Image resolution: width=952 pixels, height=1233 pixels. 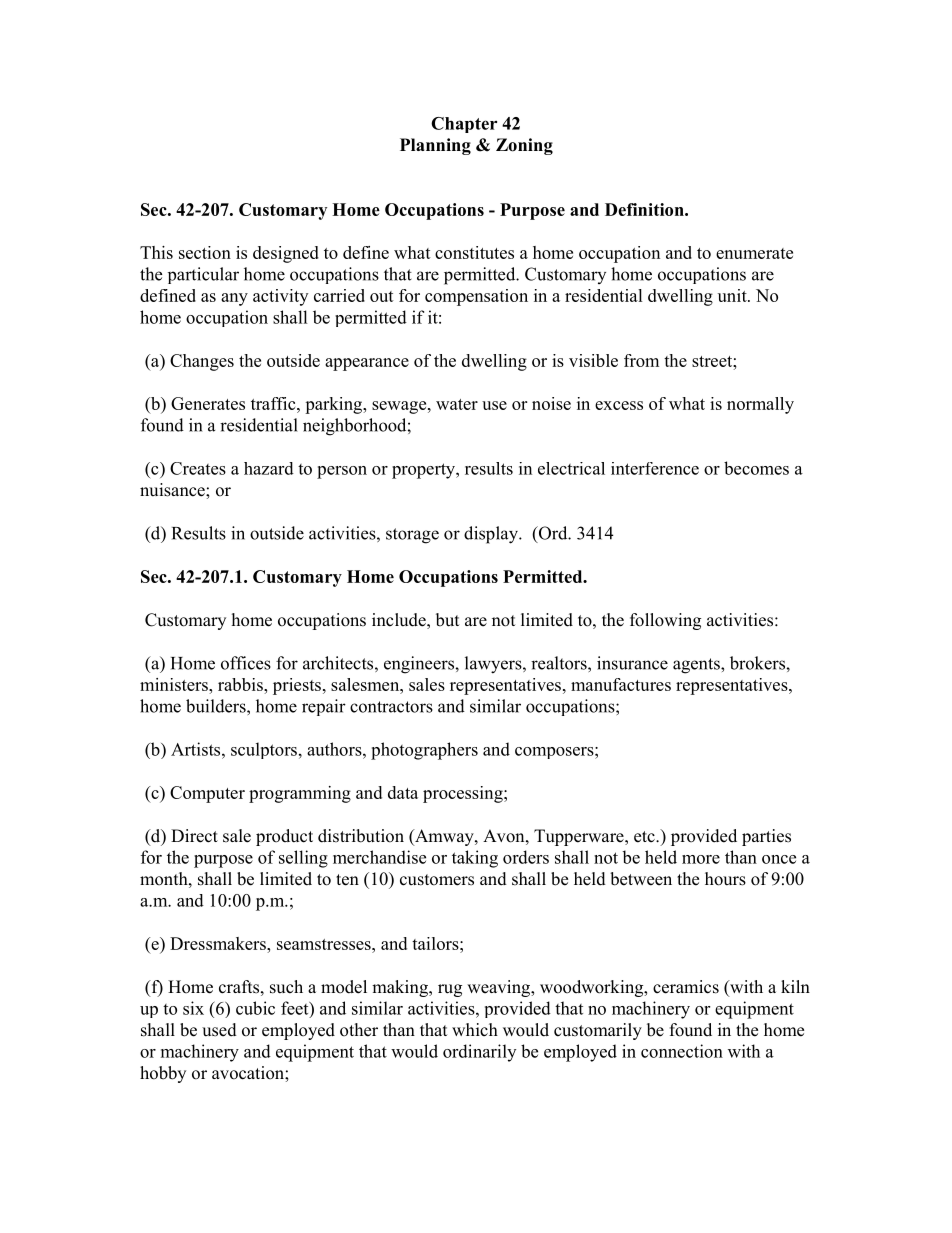 I want to click on Creates, so click(x=198, y=468).
